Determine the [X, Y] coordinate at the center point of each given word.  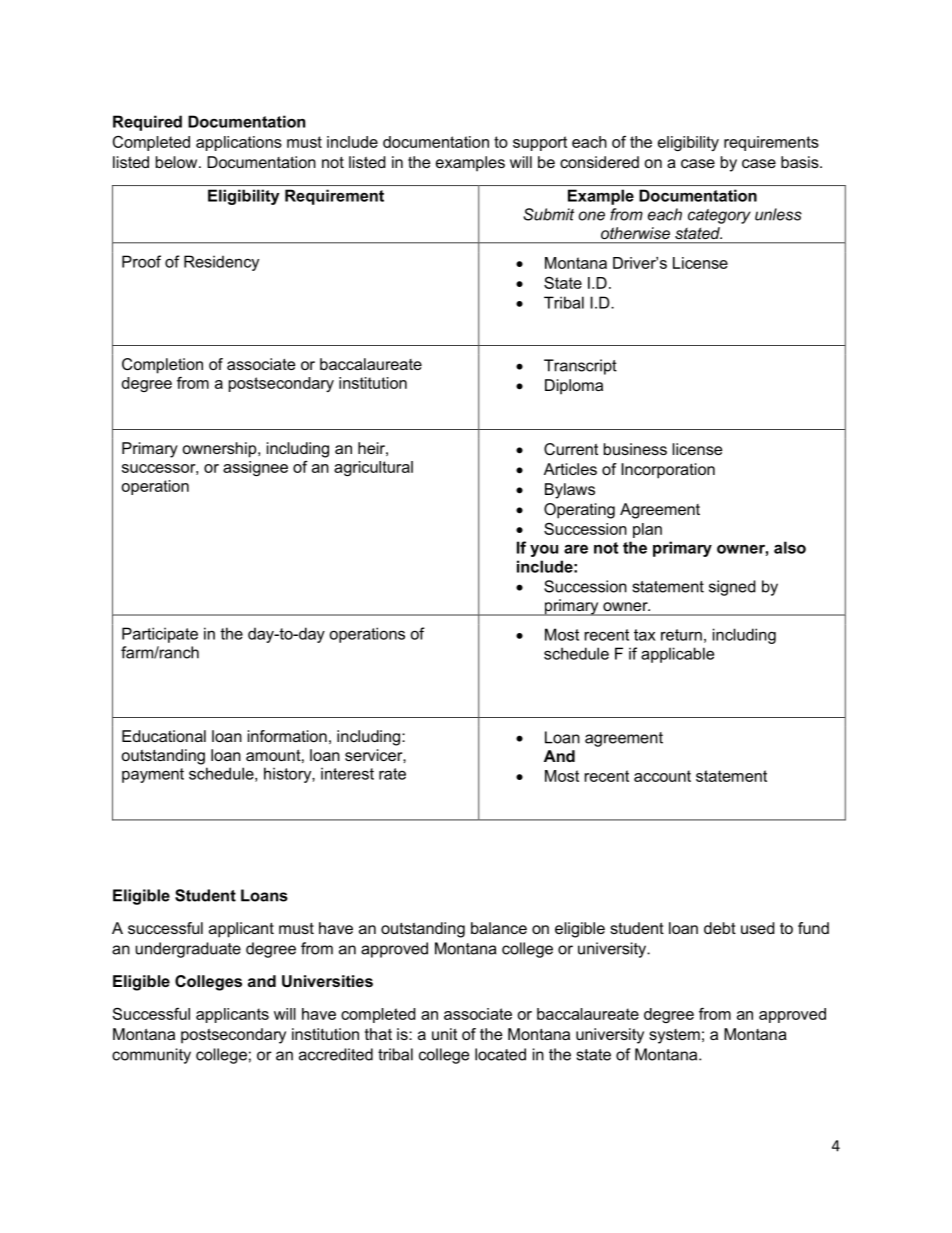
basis [801, 162]
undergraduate [188, 950]
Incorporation [668, 471]
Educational [164, 736]
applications [239, 143]
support [540, 143]
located [500, 1054]
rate [392, 774]
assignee [255, 468]
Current [571, 449]
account [662, 776]
